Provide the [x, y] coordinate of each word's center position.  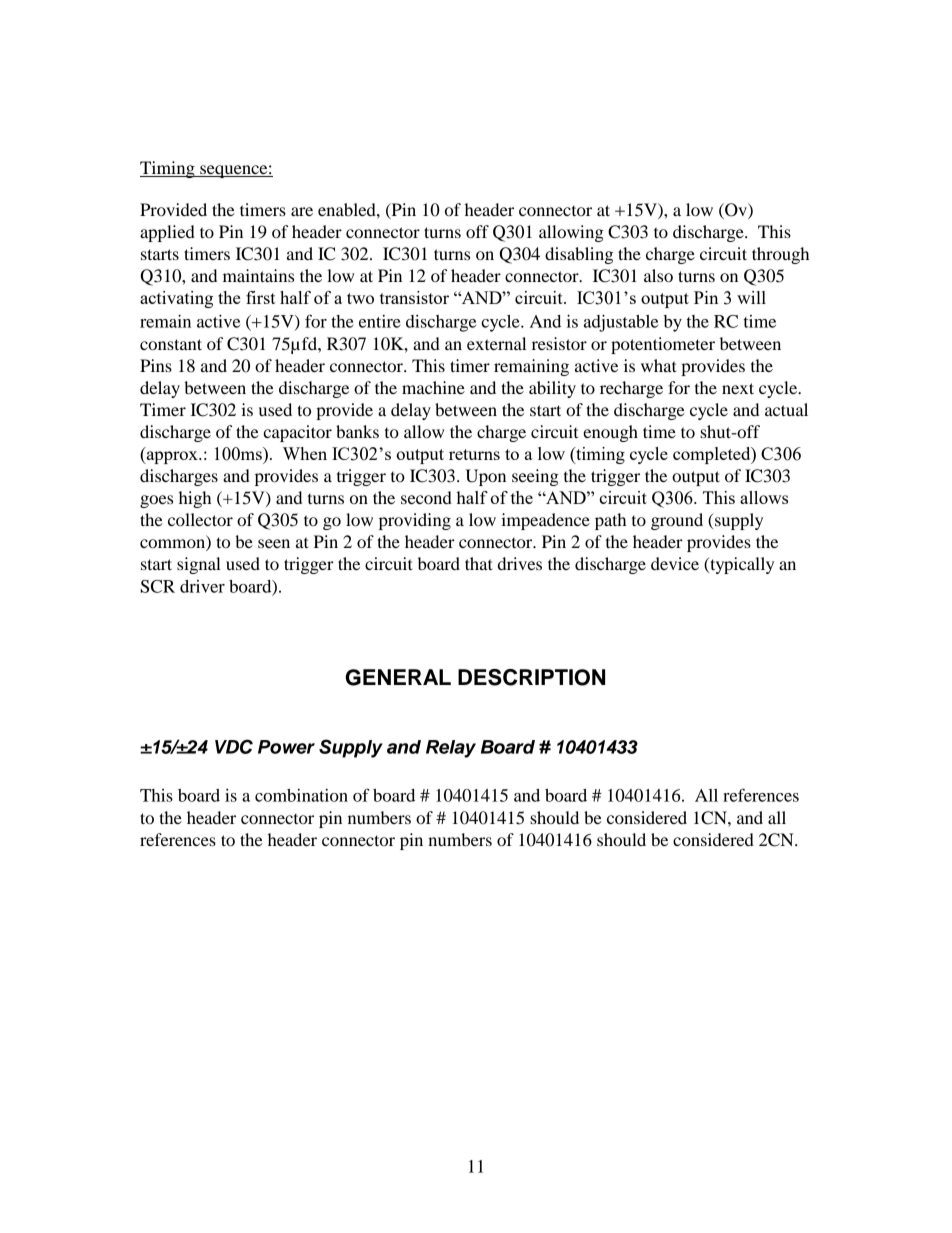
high [195, 499]
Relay [451, 749]
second [426, 497]
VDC [234, 746]
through [780, 255]
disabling [579, 255]
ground [677, 521]
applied [167, 233]
